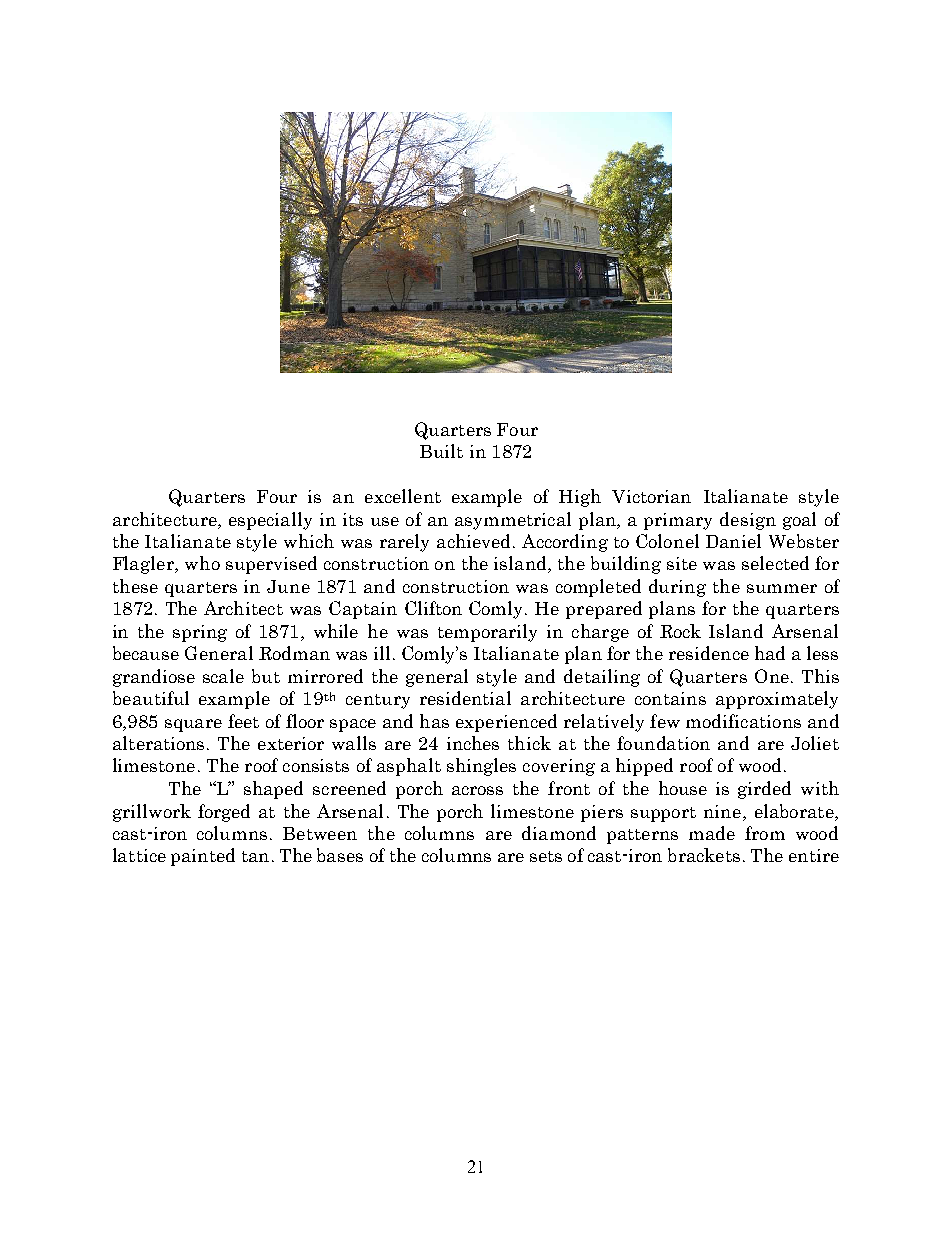 The height and width of the screenshot is (1233, 952). Describe the element at coordinates (651, 496) in the screenshot. I see `Victorian` at that location.
